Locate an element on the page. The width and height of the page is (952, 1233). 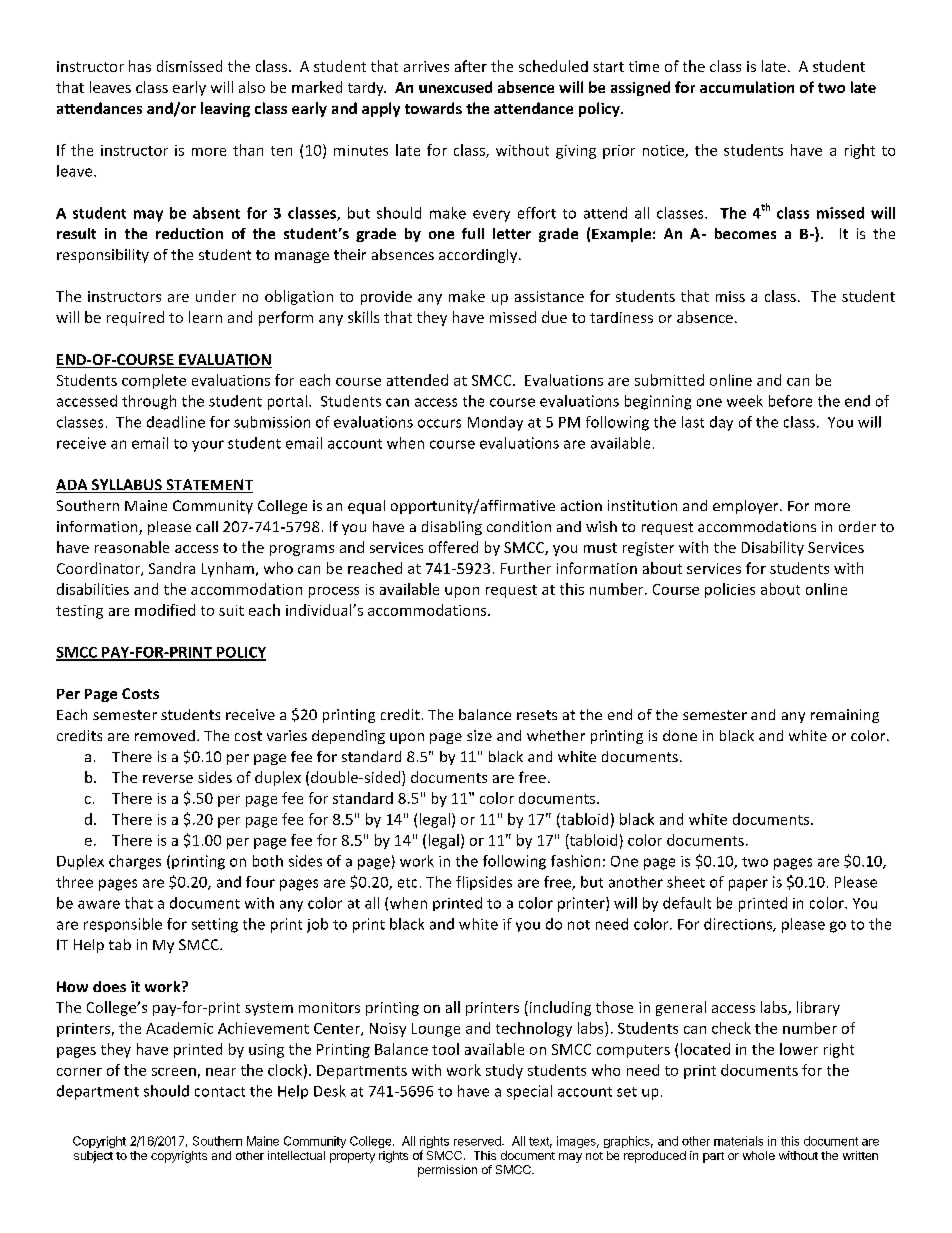
unexcused is located at coordinates (455, 87).
